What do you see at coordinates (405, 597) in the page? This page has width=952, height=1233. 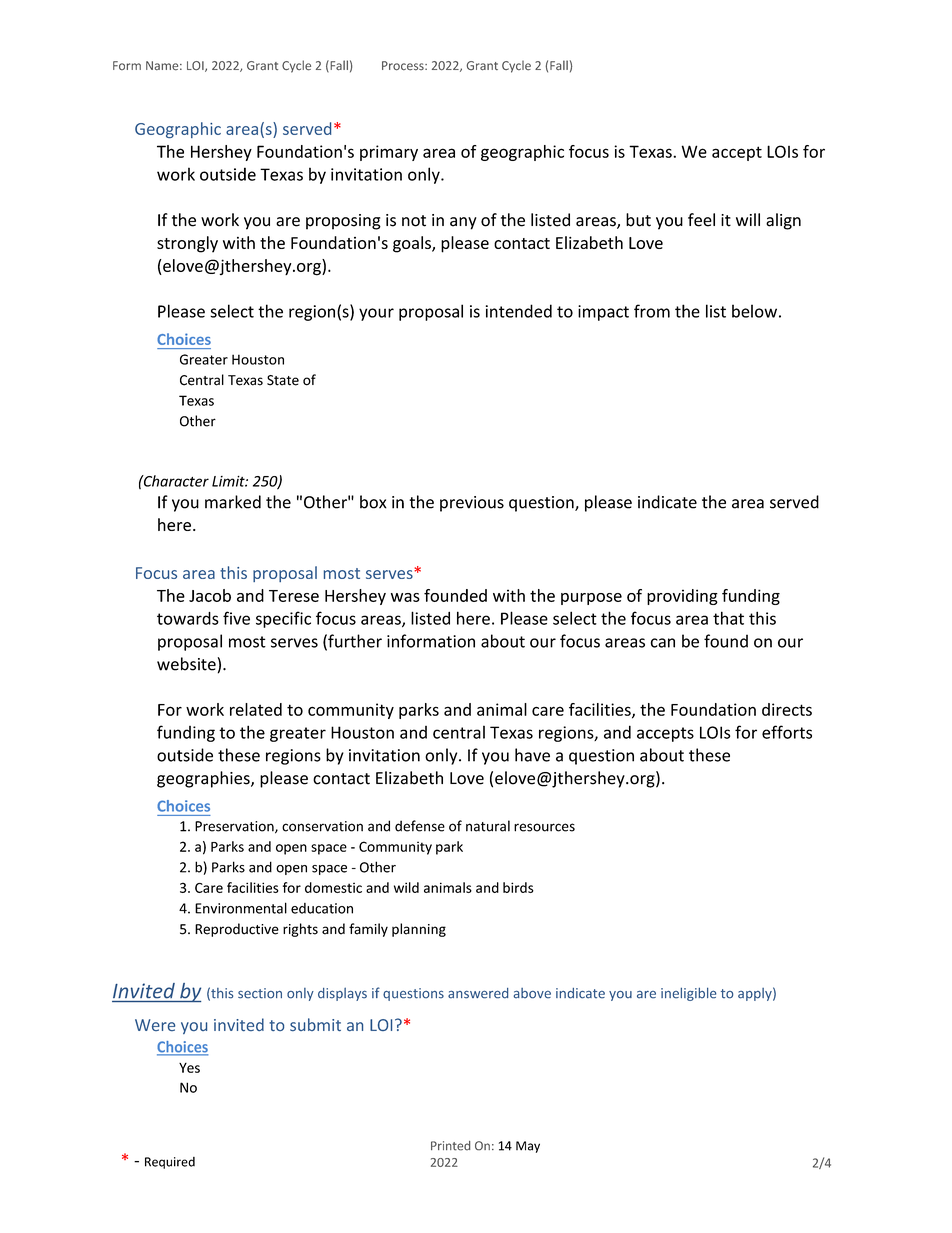 I see `was` at bounding box center [405, 597].
